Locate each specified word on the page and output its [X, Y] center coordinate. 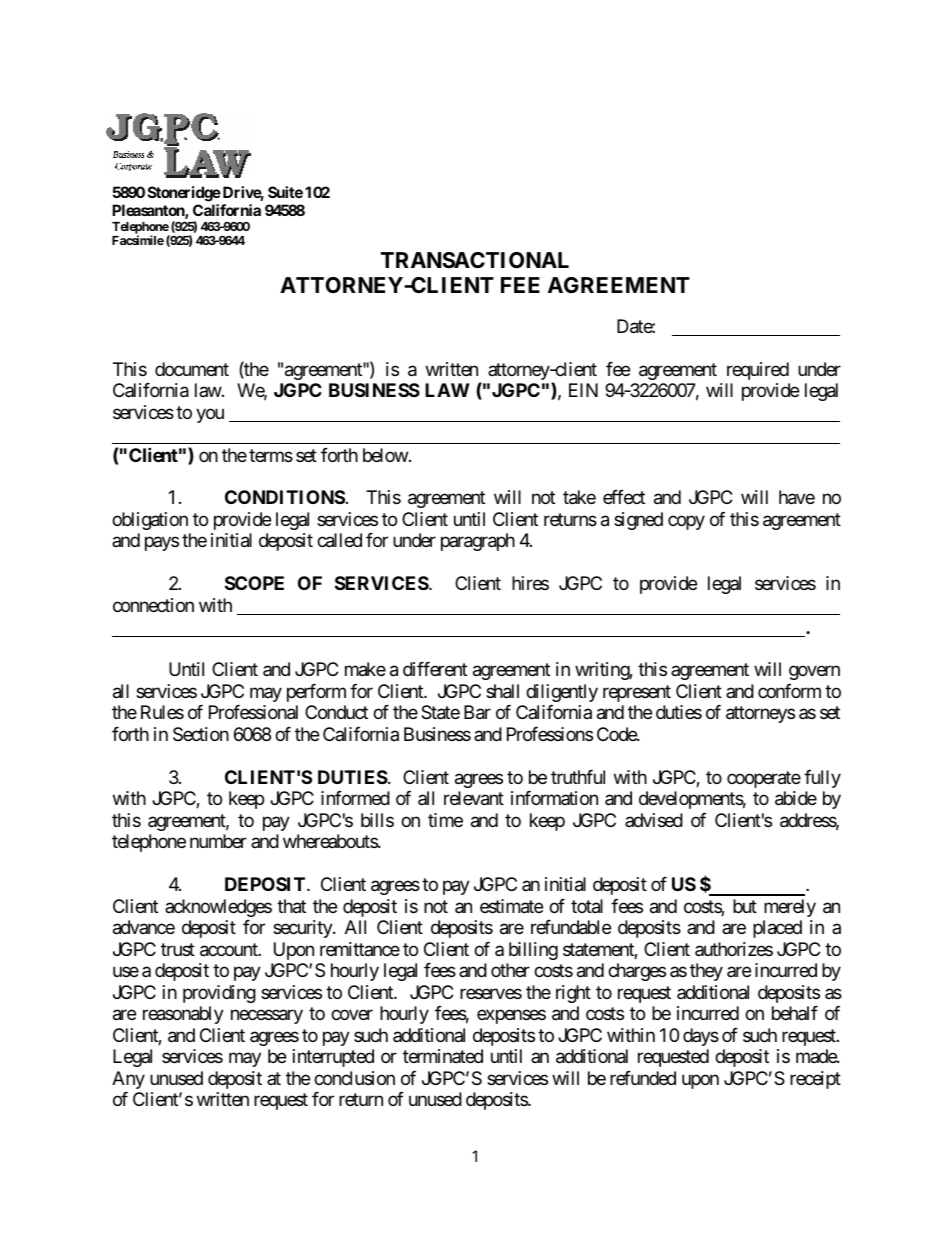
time [445, 820]
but [745, 906]
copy [686, 522]
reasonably [183, 1015]
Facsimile [138, 240]
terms [271, 455]
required [758, 371]
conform [789, 691]
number [218, 841]
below [385, 455]
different [435, 669]
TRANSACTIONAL [475, 260]
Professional [253, 712]
